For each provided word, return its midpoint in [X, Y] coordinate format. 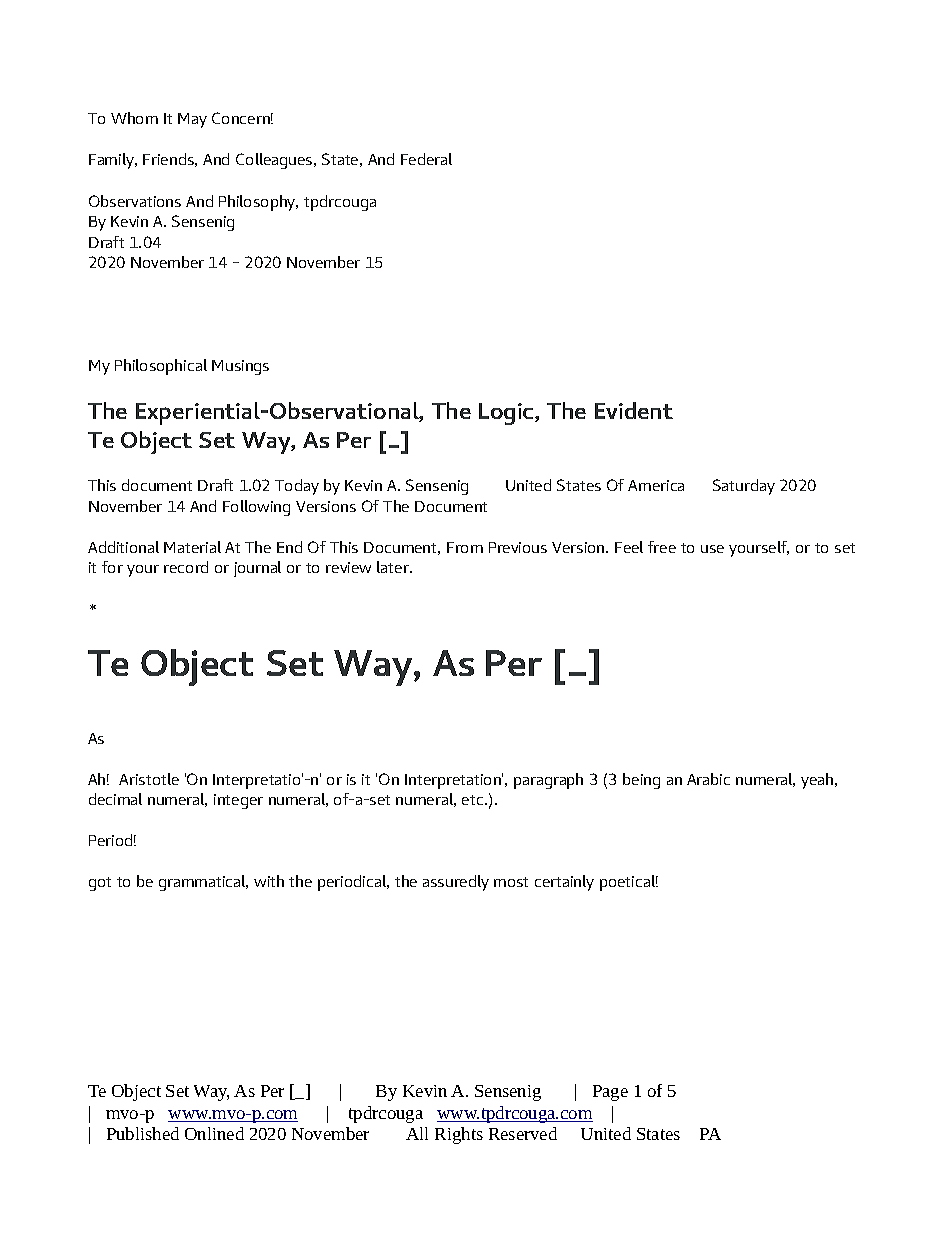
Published [143, 1133]
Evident [634, 410]
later [394, 567]
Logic [507, 414]
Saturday [744, 487]
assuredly [456, 883]
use [712, 549]
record [186, 567]
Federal [426, 159]
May [192, 120]
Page [610, 1093]
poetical [629, 883]
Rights [459, 1135]
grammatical [203, 883]
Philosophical [161, 367]
